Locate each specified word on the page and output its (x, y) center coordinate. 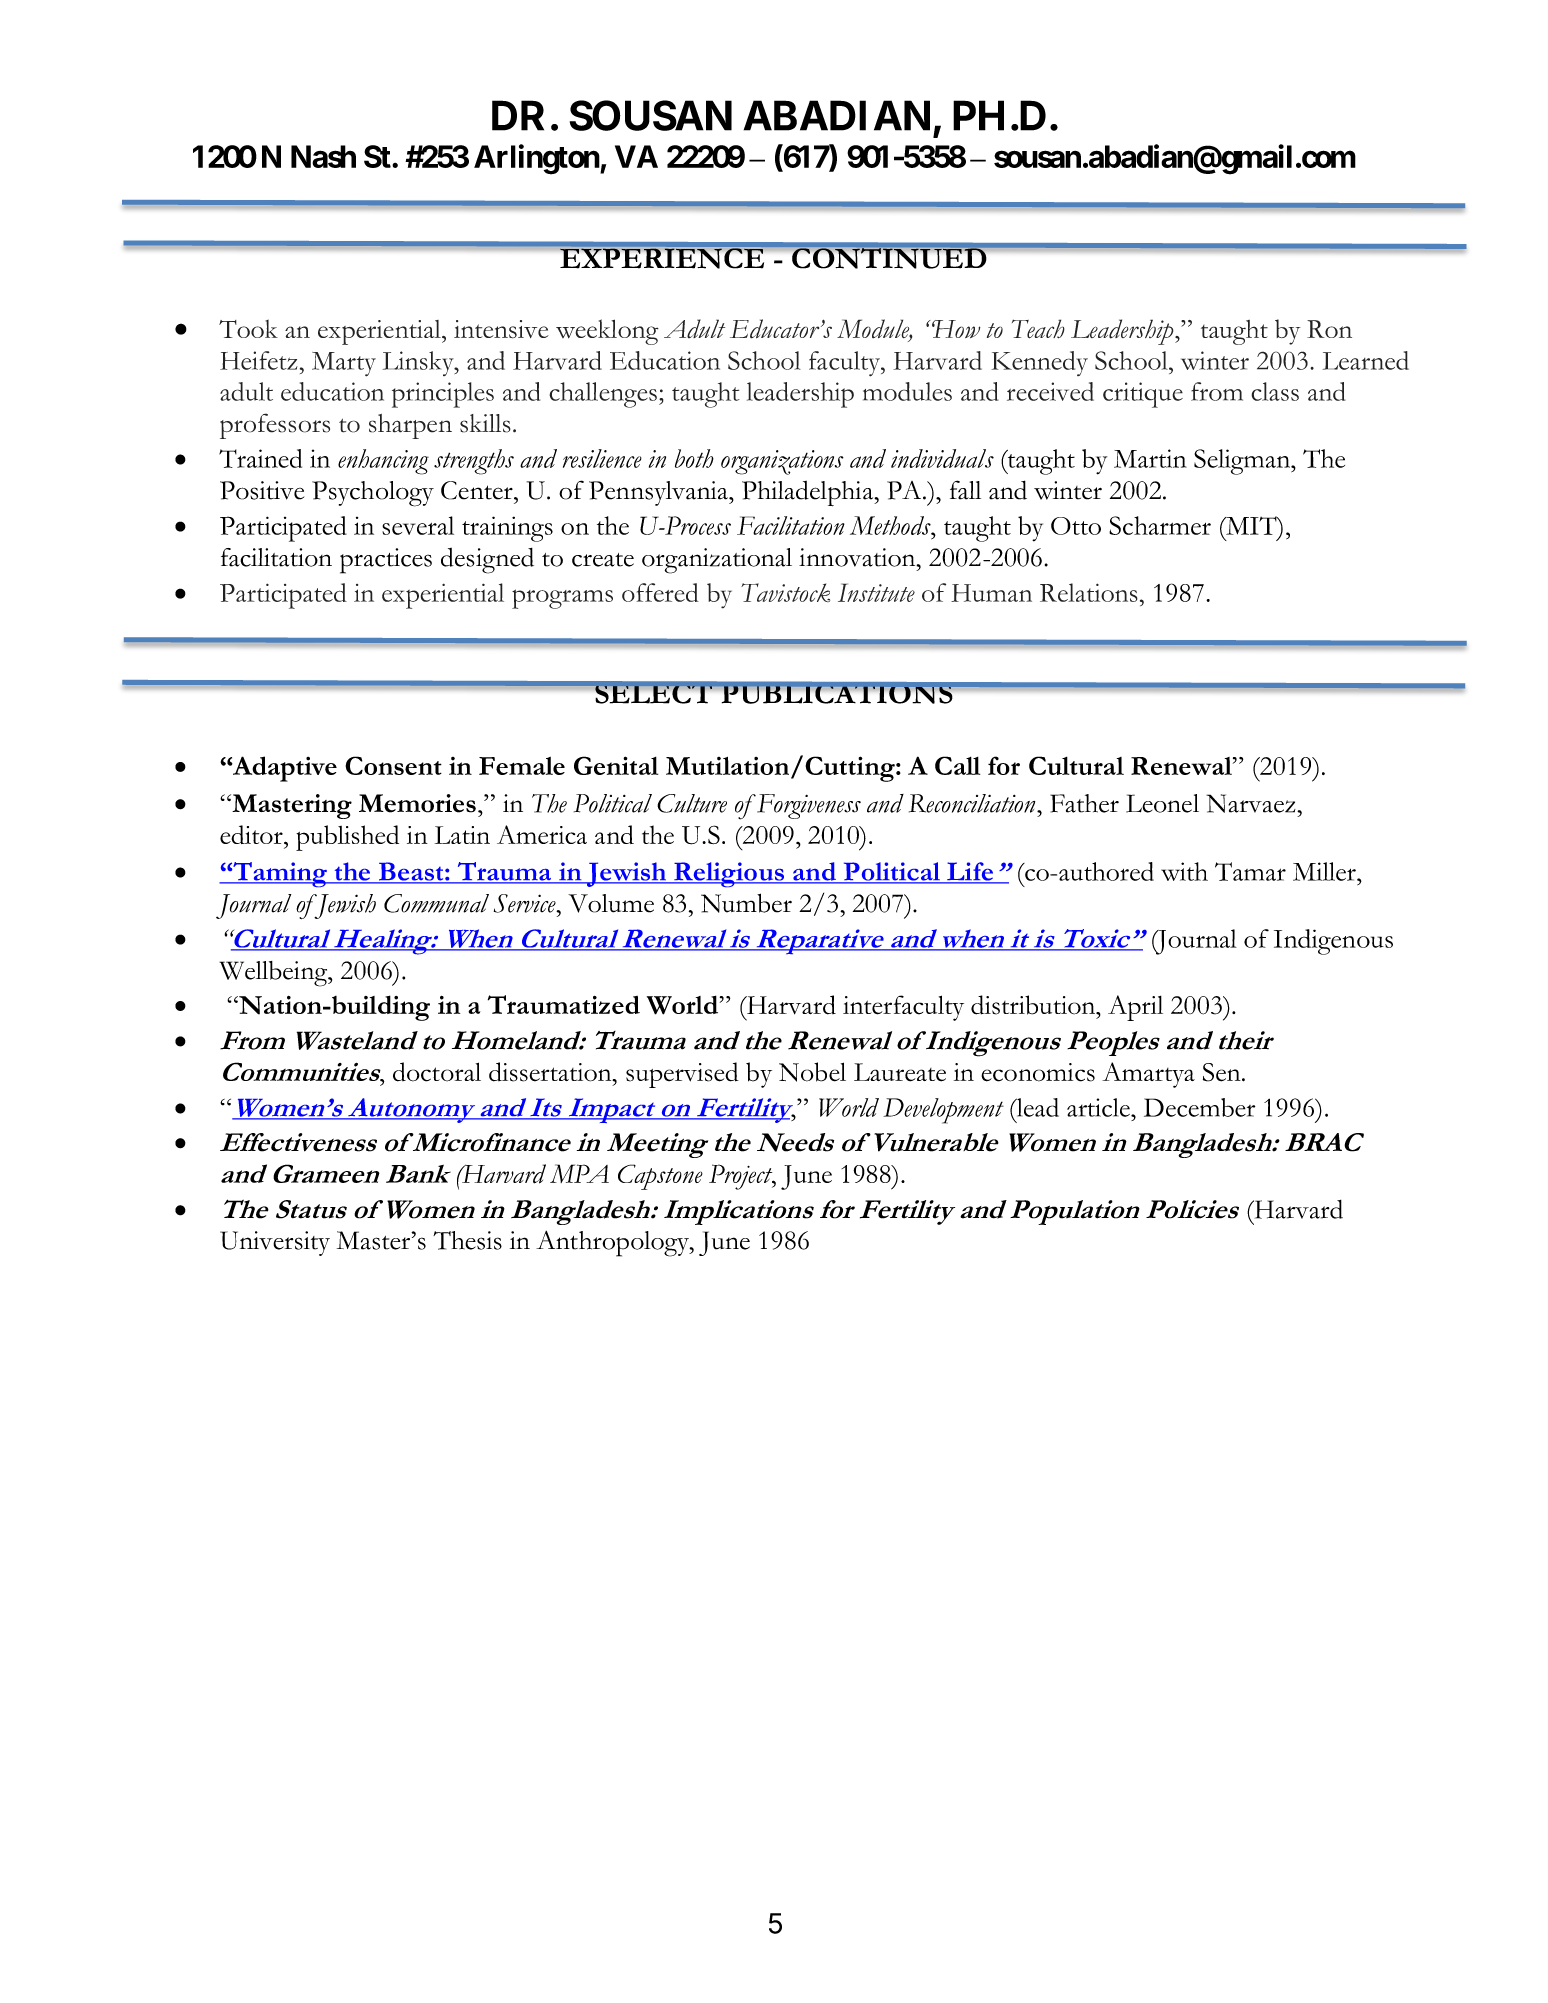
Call (957, 765)
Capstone (660, 1177)
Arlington (537, 159)
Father (1084, 803)
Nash (323, 156)
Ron (1329, 329)
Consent (393, 765)
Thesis (467, 1240)
